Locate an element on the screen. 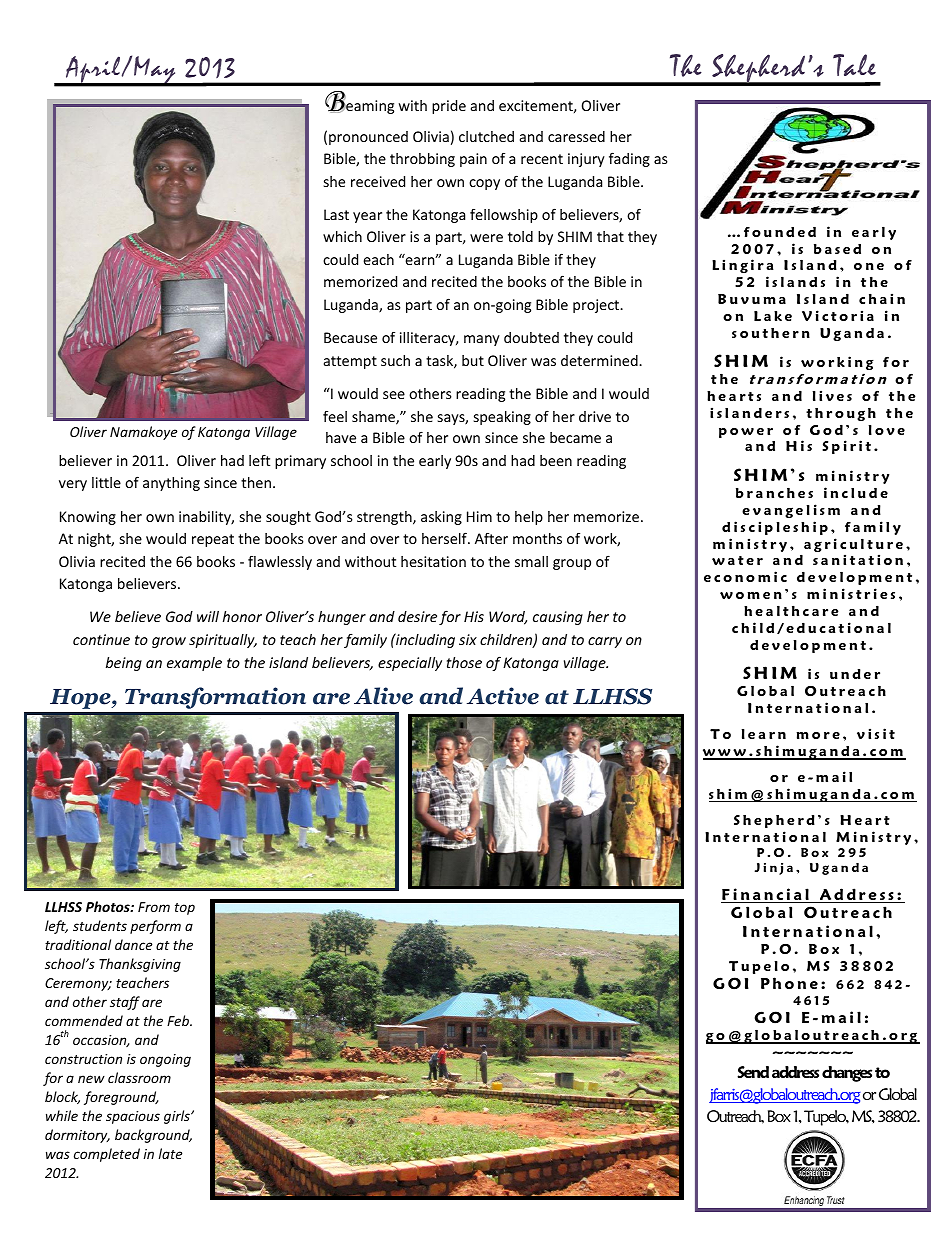 This screenshot has height=1233, width=952. desire is located at coordinates (417, 616).
